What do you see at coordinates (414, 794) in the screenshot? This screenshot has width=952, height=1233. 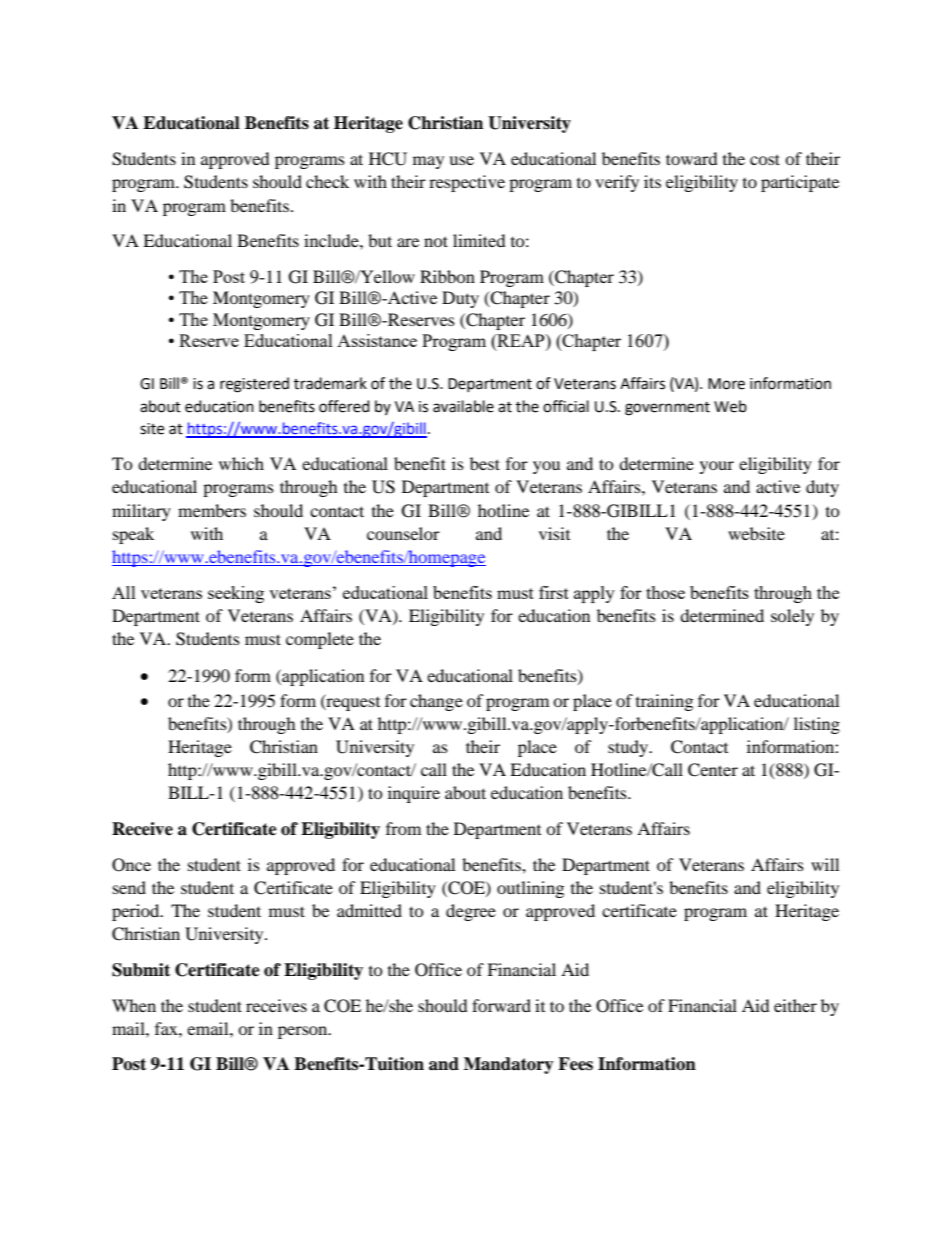 I see `inquire` at bounding box center [414, 794].
